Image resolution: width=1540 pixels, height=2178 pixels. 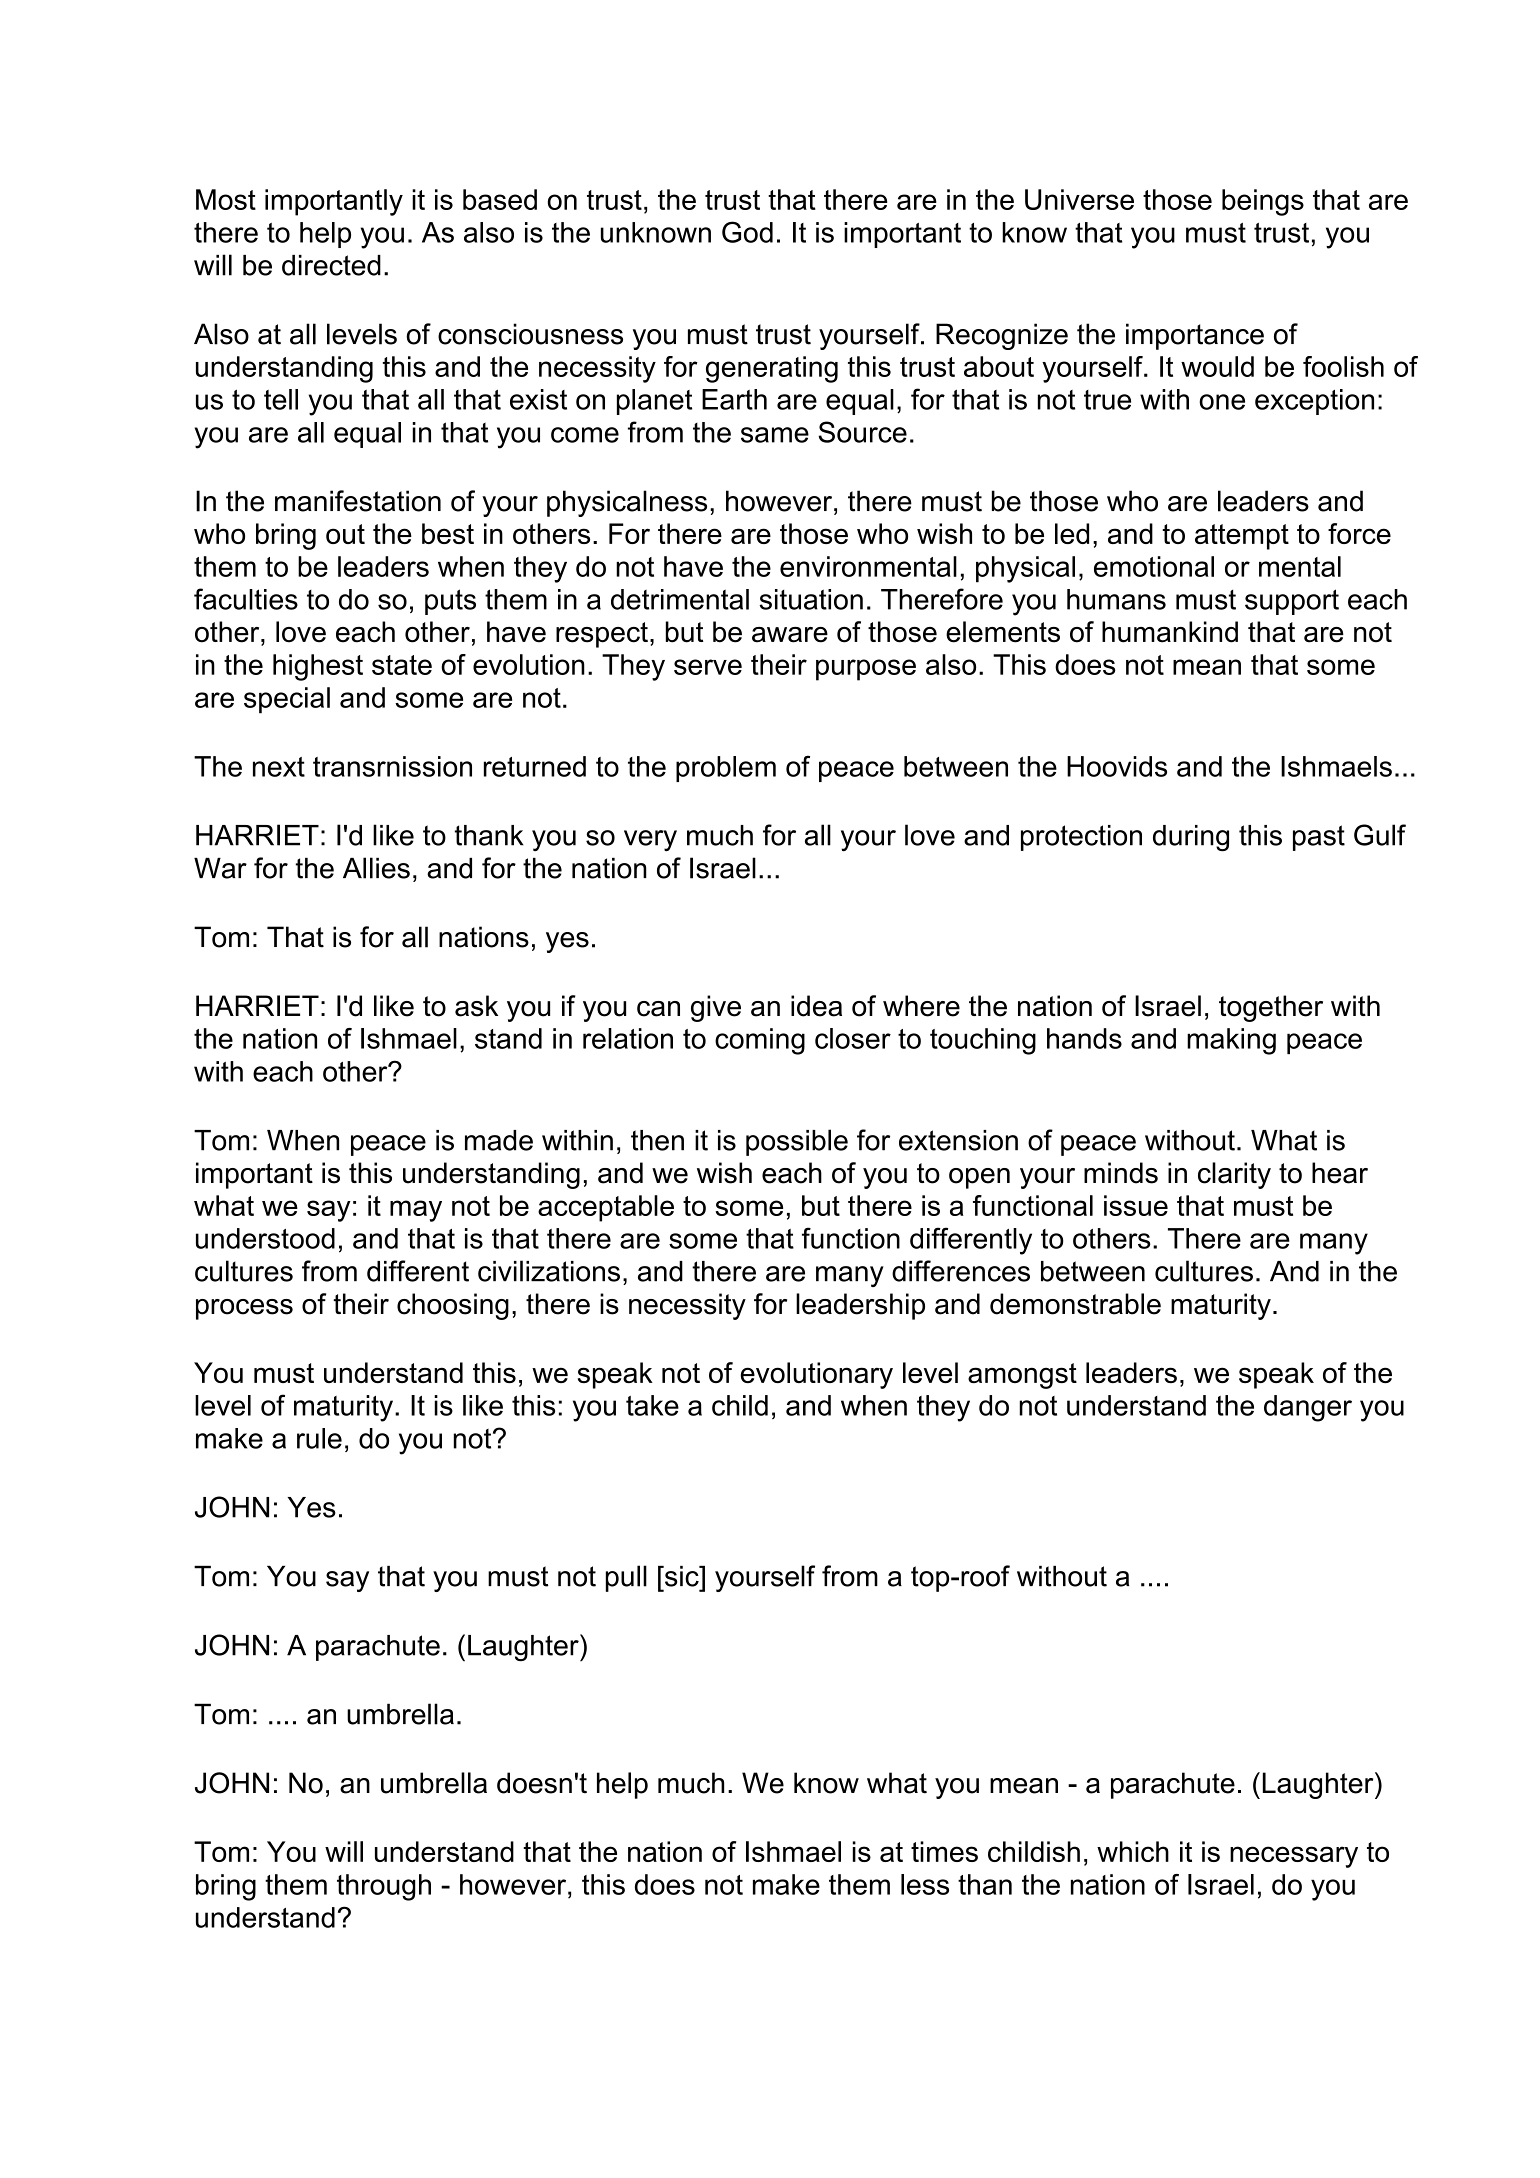 I want to click on God, so click(x=747, y=232).
